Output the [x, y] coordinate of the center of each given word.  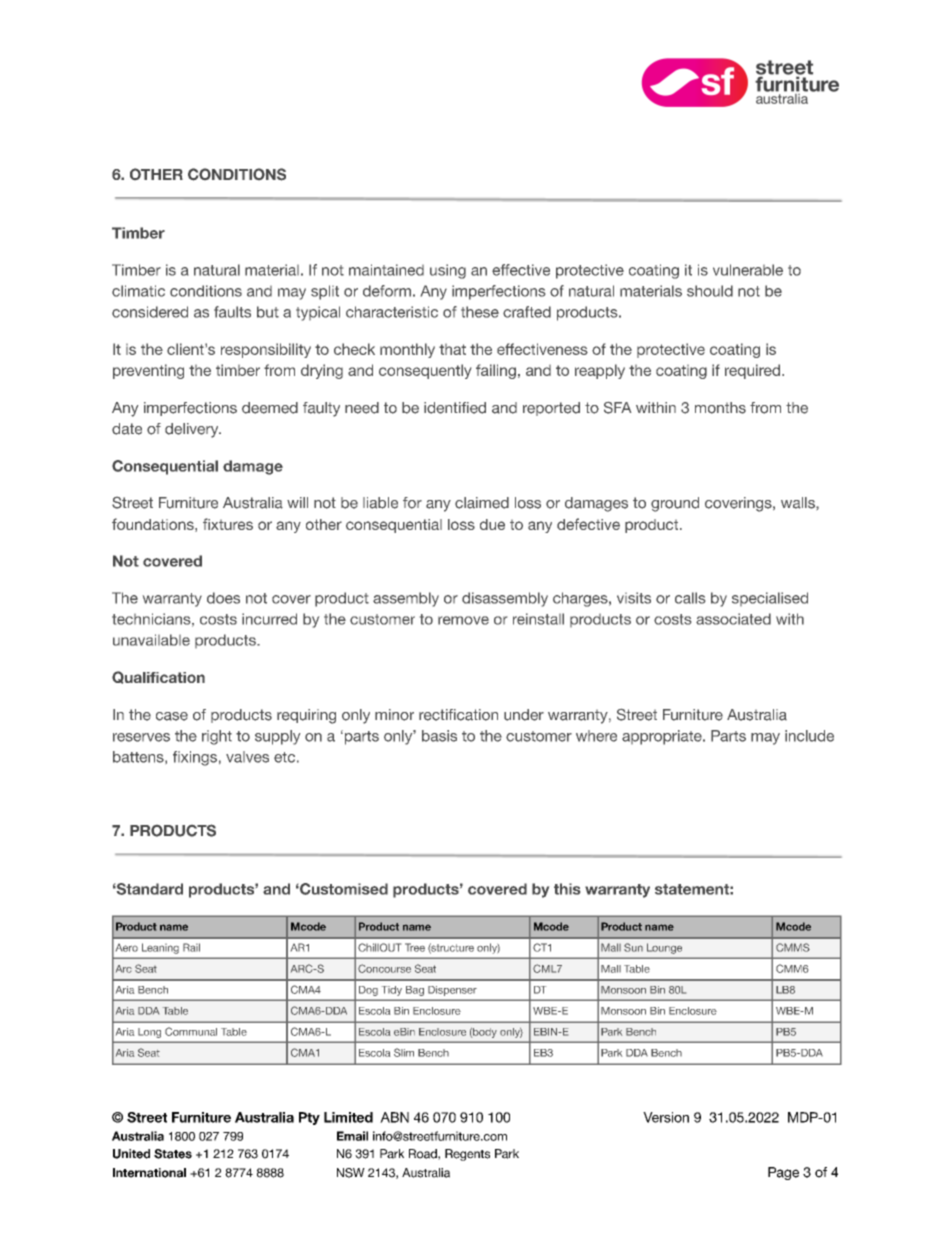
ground [675, 504]
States [173, 1154]
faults [232, 312]
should [710, 291]
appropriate [663, 737]
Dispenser [452, 991]
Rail [191, 947]
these [480, 312]
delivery [193, 430]
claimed [482, 503]
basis [439, 736]
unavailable [151, 640]
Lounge [664, 948]
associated [733, 619]
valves [247, 757]
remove [463, 620]
